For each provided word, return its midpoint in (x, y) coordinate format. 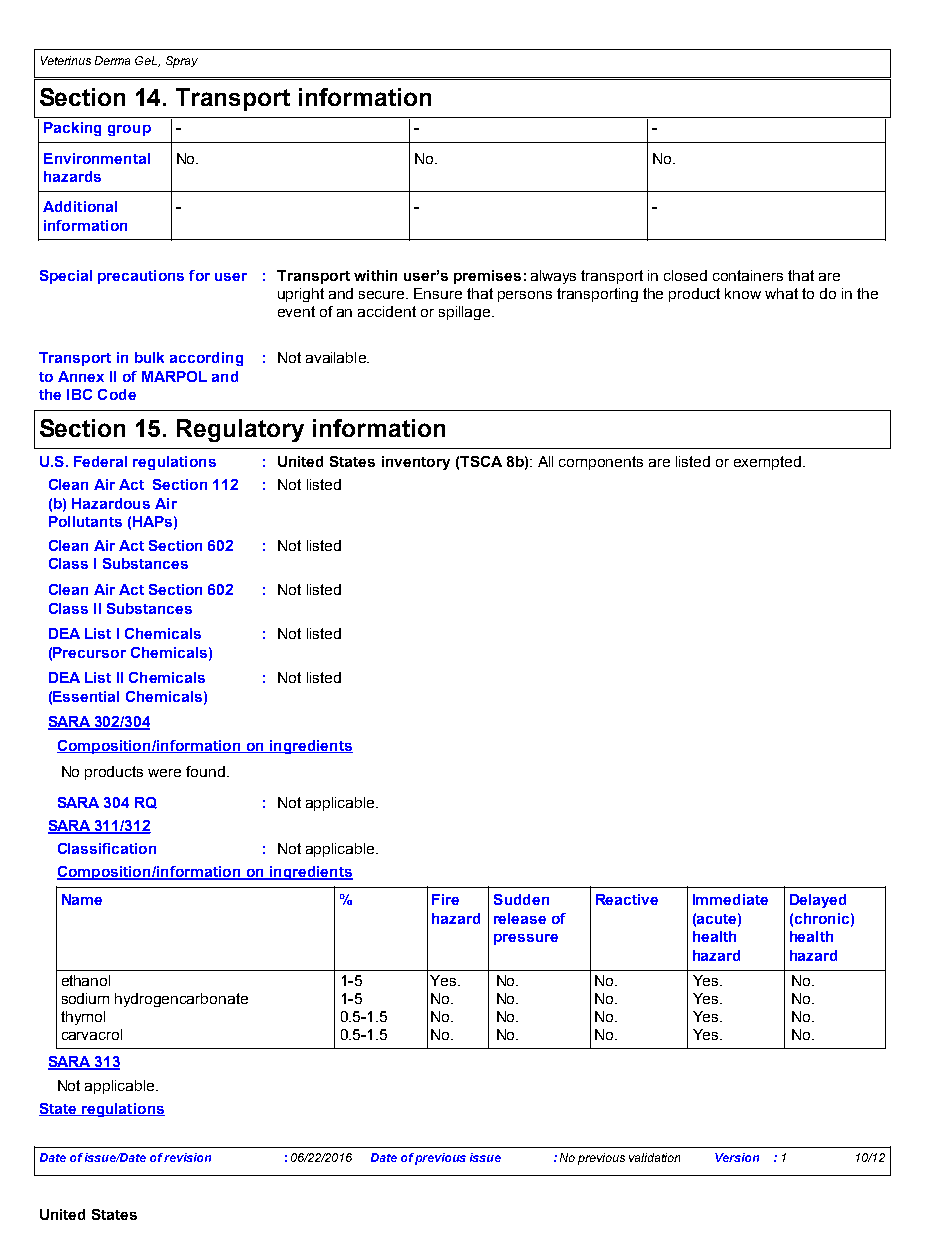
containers (748, 275)
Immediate (730, 899)
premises (487, 277)
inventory (416, 463)
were (164, 773)
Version (737, 1157)
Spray (182, 62)
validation (654, 1157)
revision (187, 1157)
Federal (100, 461)
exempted (767, 463)
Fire (445, 899)
